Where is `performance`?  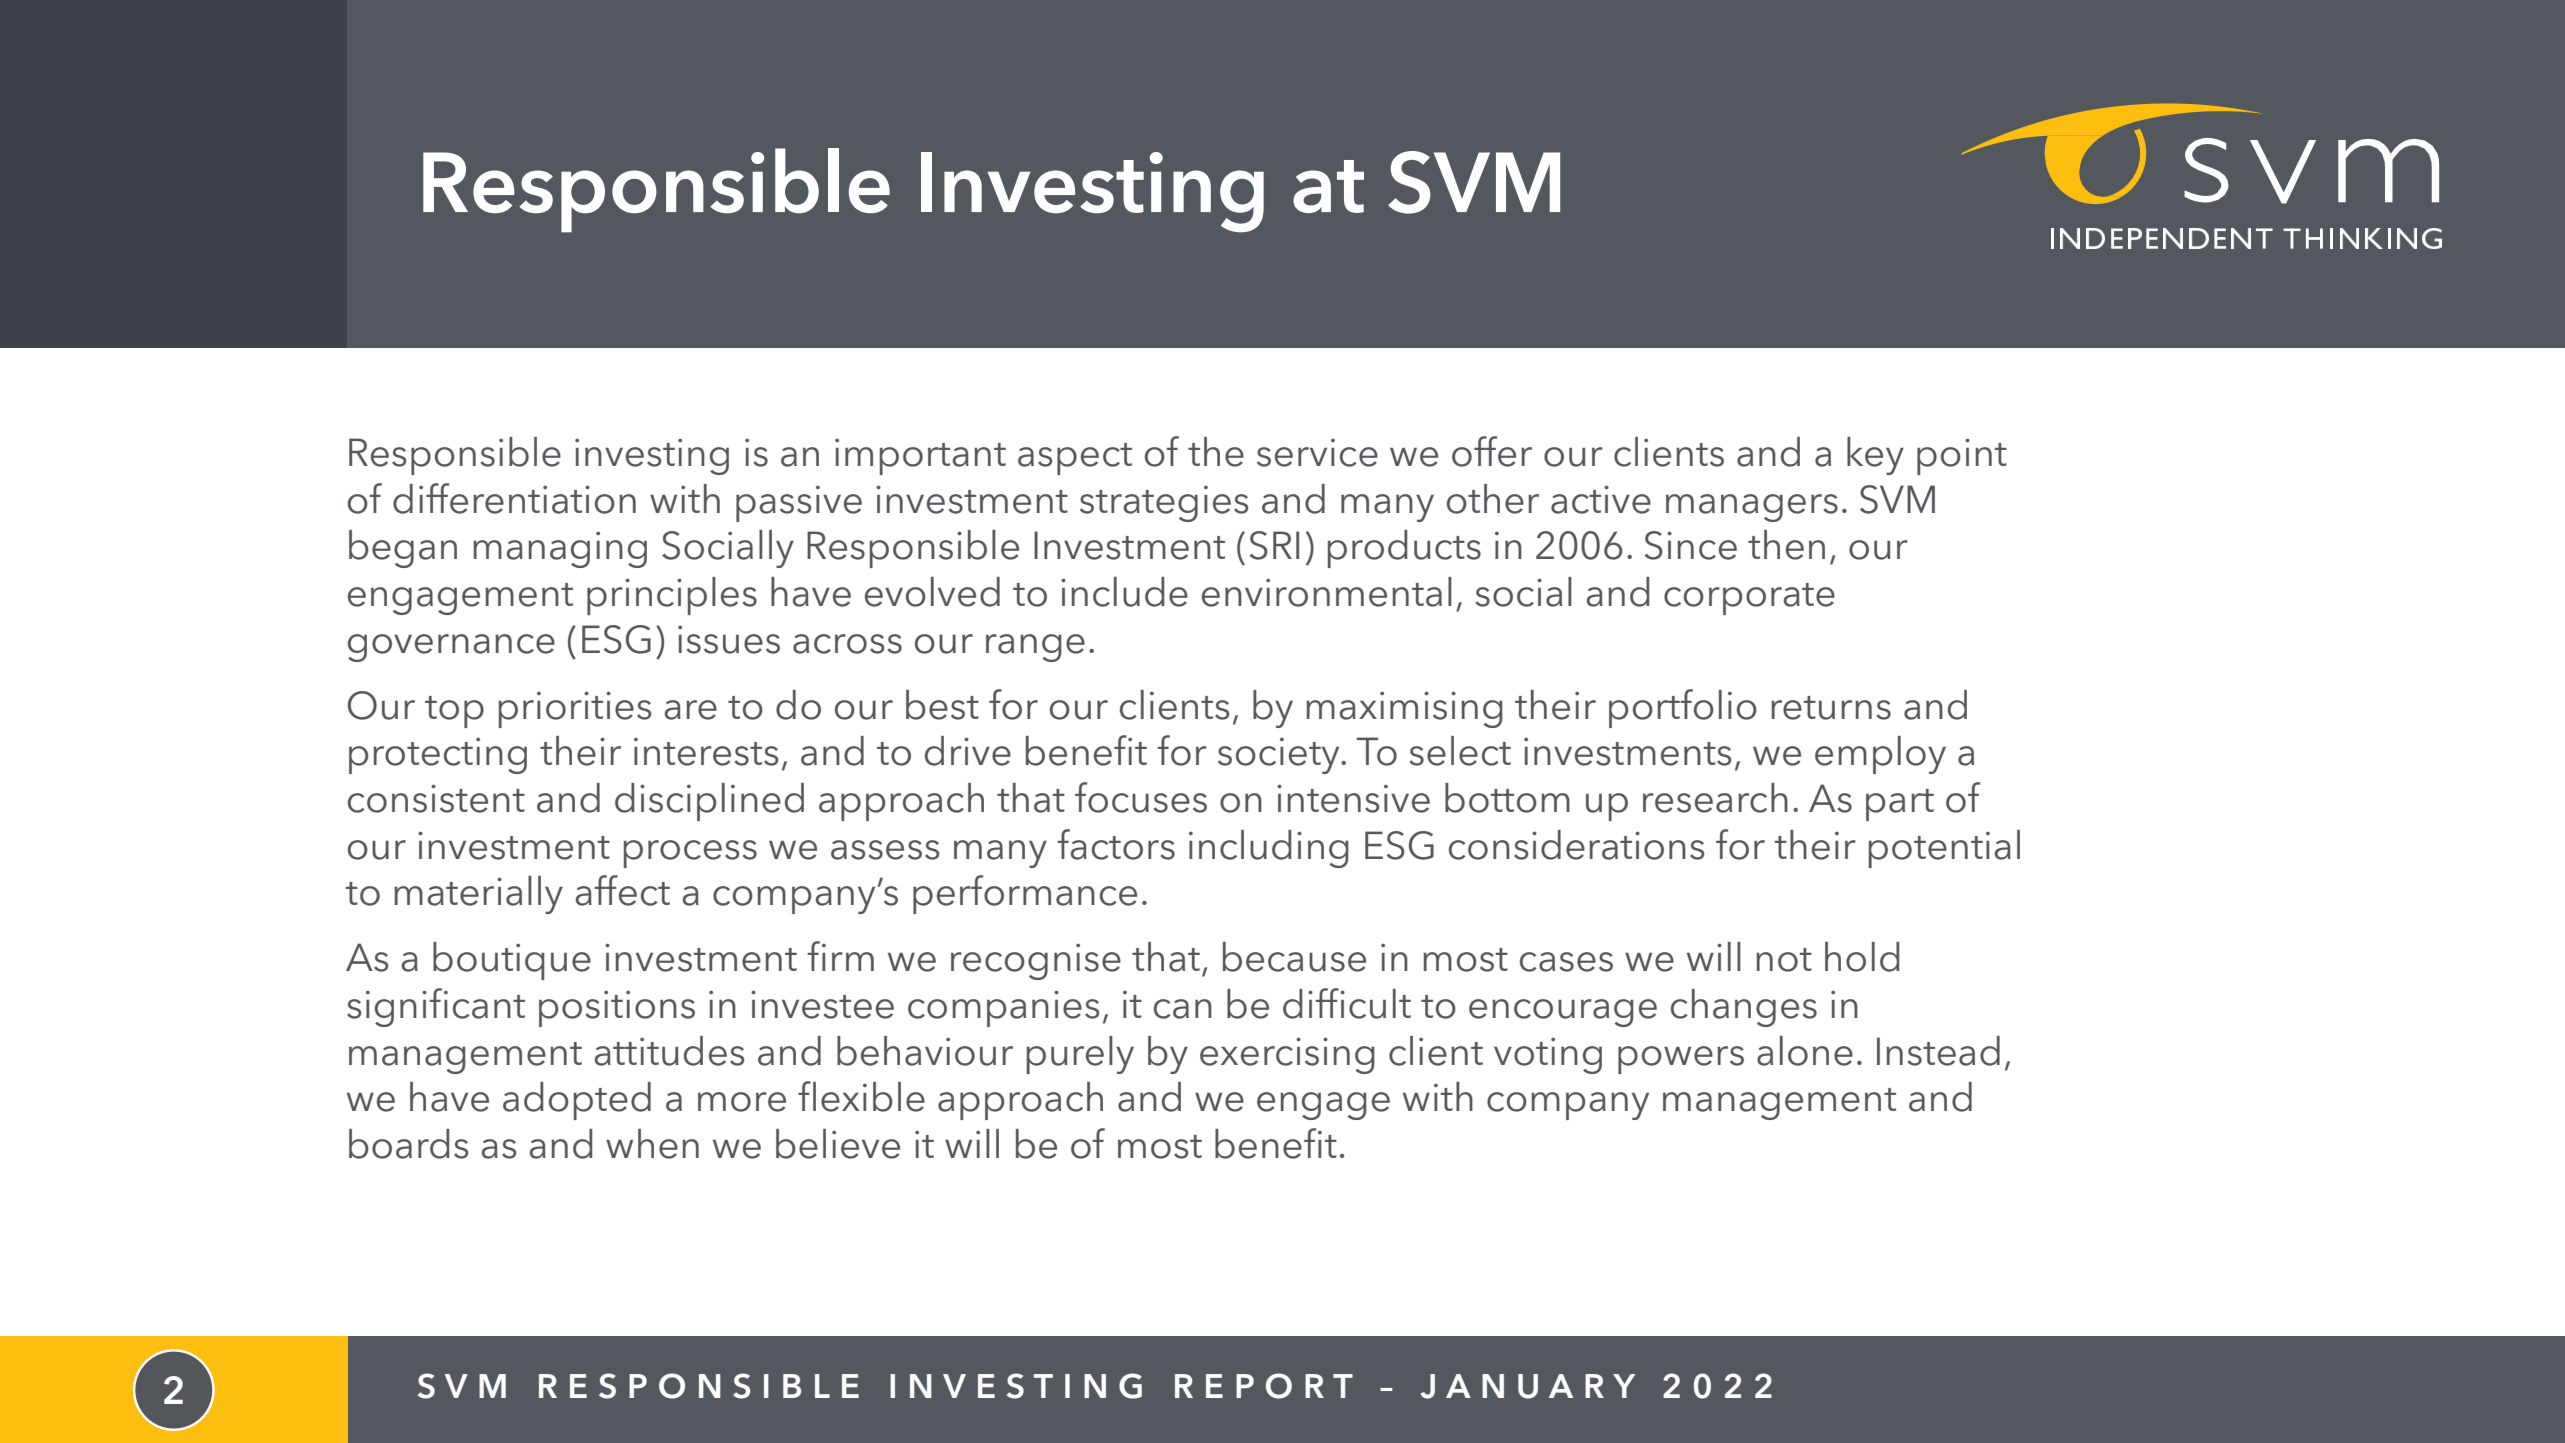
performance is located at coordinates (1025, 894).
